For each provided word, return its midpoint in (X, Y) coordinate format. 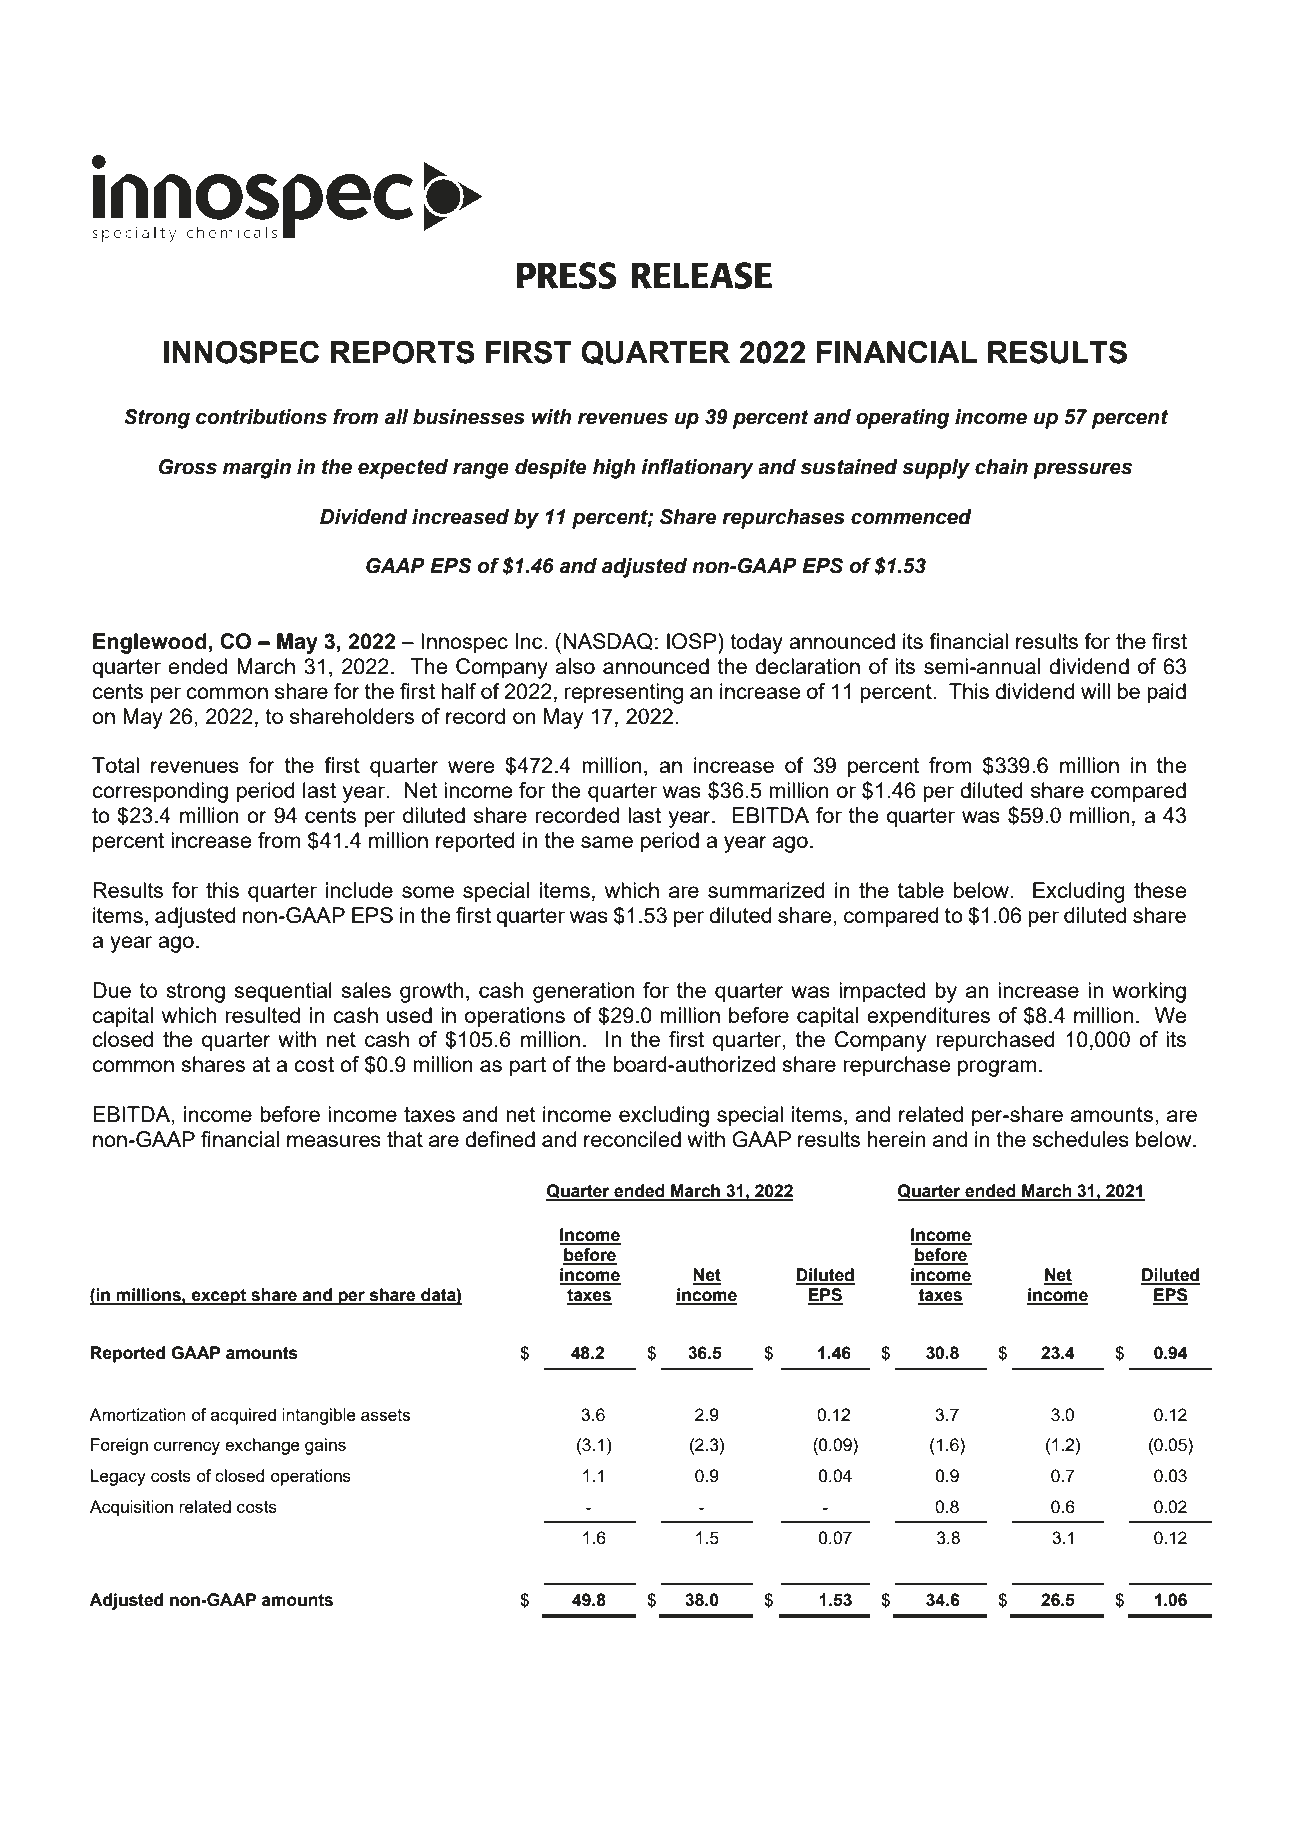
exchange (262, 1446)
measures (334, 1141)
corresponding (160, 792)
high (614, 469)
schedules (1080, 1139)
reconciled (632, 1139)
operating (902, 419)
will (1095, 691)
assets (385, 1415)
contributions (261, 417)
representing (624, 693)
